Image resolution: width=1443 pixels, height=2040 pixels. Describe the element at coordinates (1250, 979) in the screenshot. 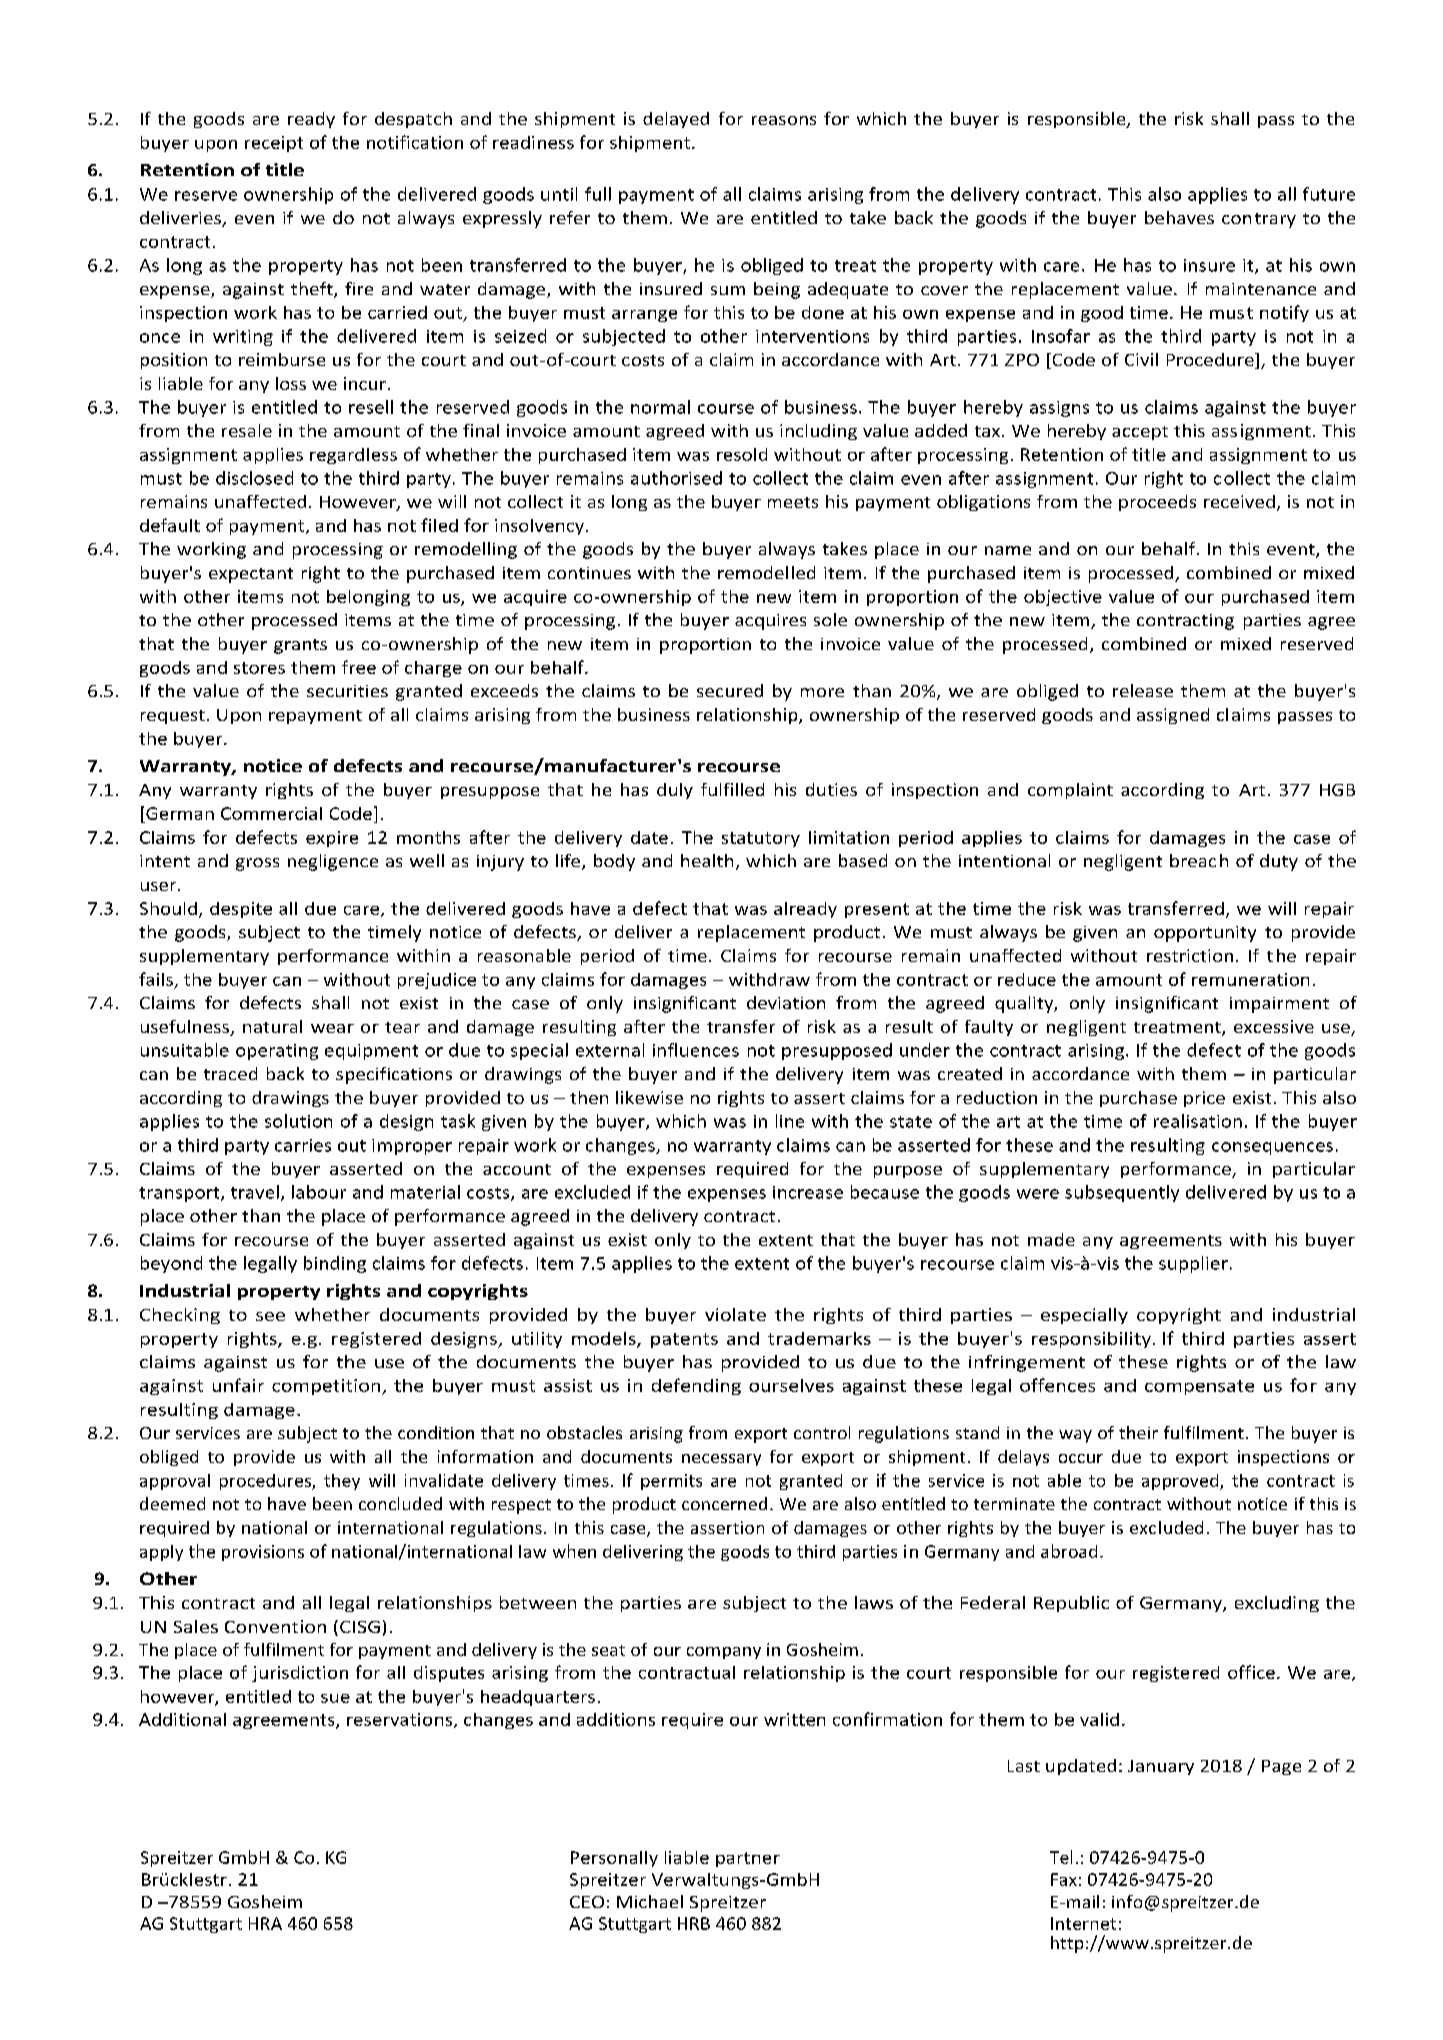

I see `remuneration` at that location.
